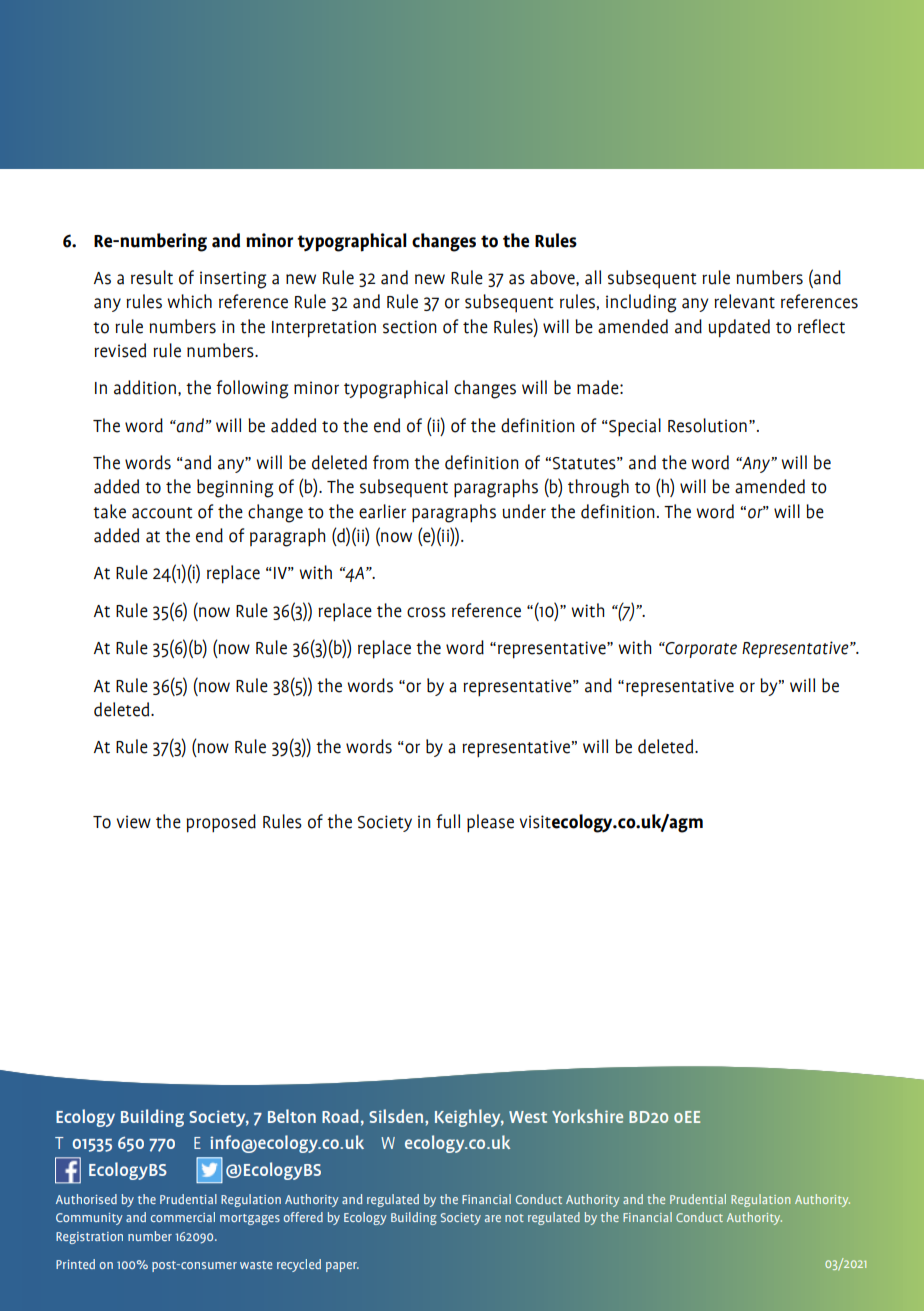 The height and width of the screenshot is (1311, 924). I want to click on please, so click(490, 823).
